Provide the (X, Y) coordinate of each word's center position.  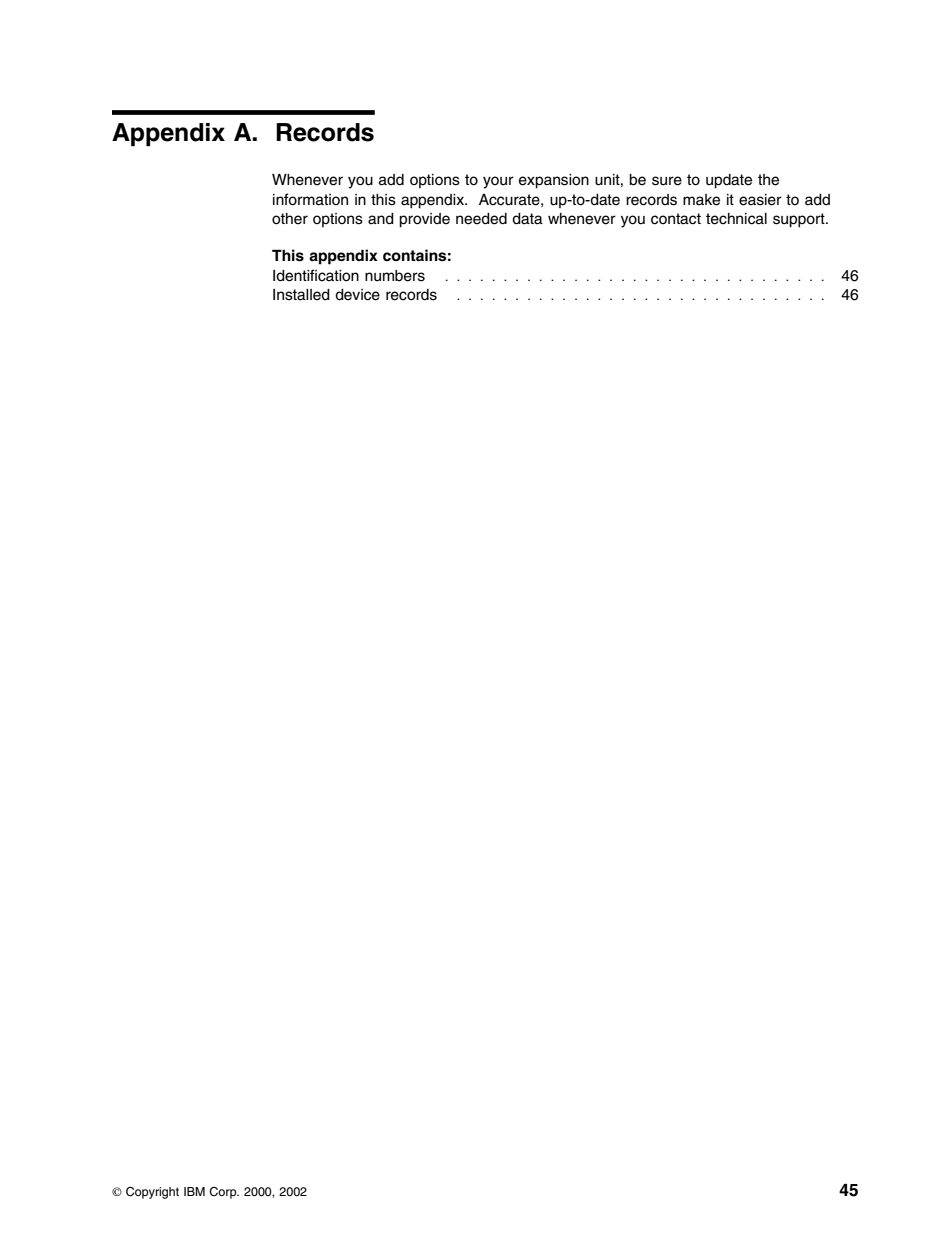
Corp (224, 1193)
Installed (301, 295)
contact (676, 219)
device (357, 295)
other (290, 219)
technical (736, 219)
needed (481, 219)
